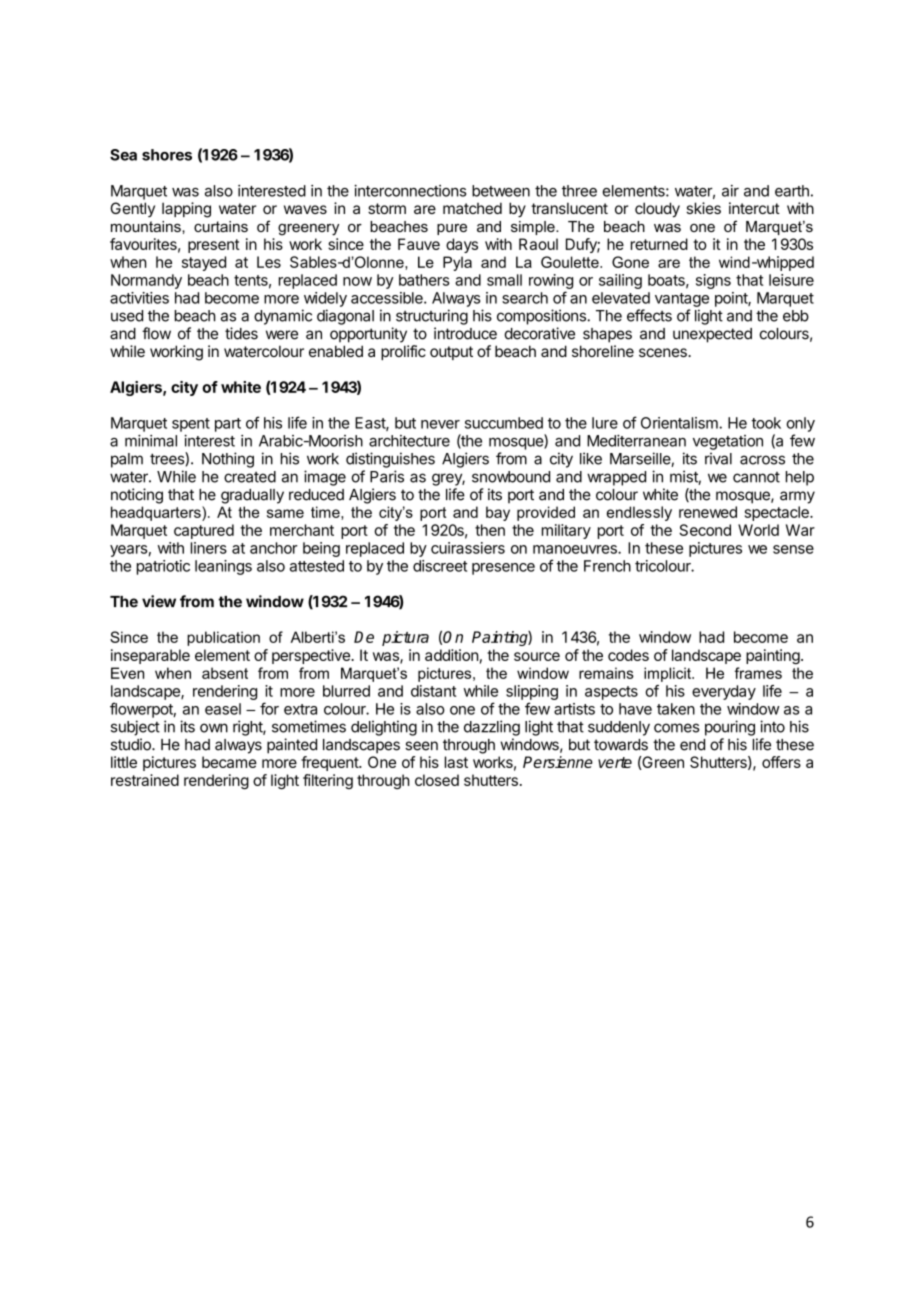 This screenshot has width=924, height=1308. What do you see at coordinates (451, 353) in the screenshot?
I see `output` at bounding box center [451, 353].
